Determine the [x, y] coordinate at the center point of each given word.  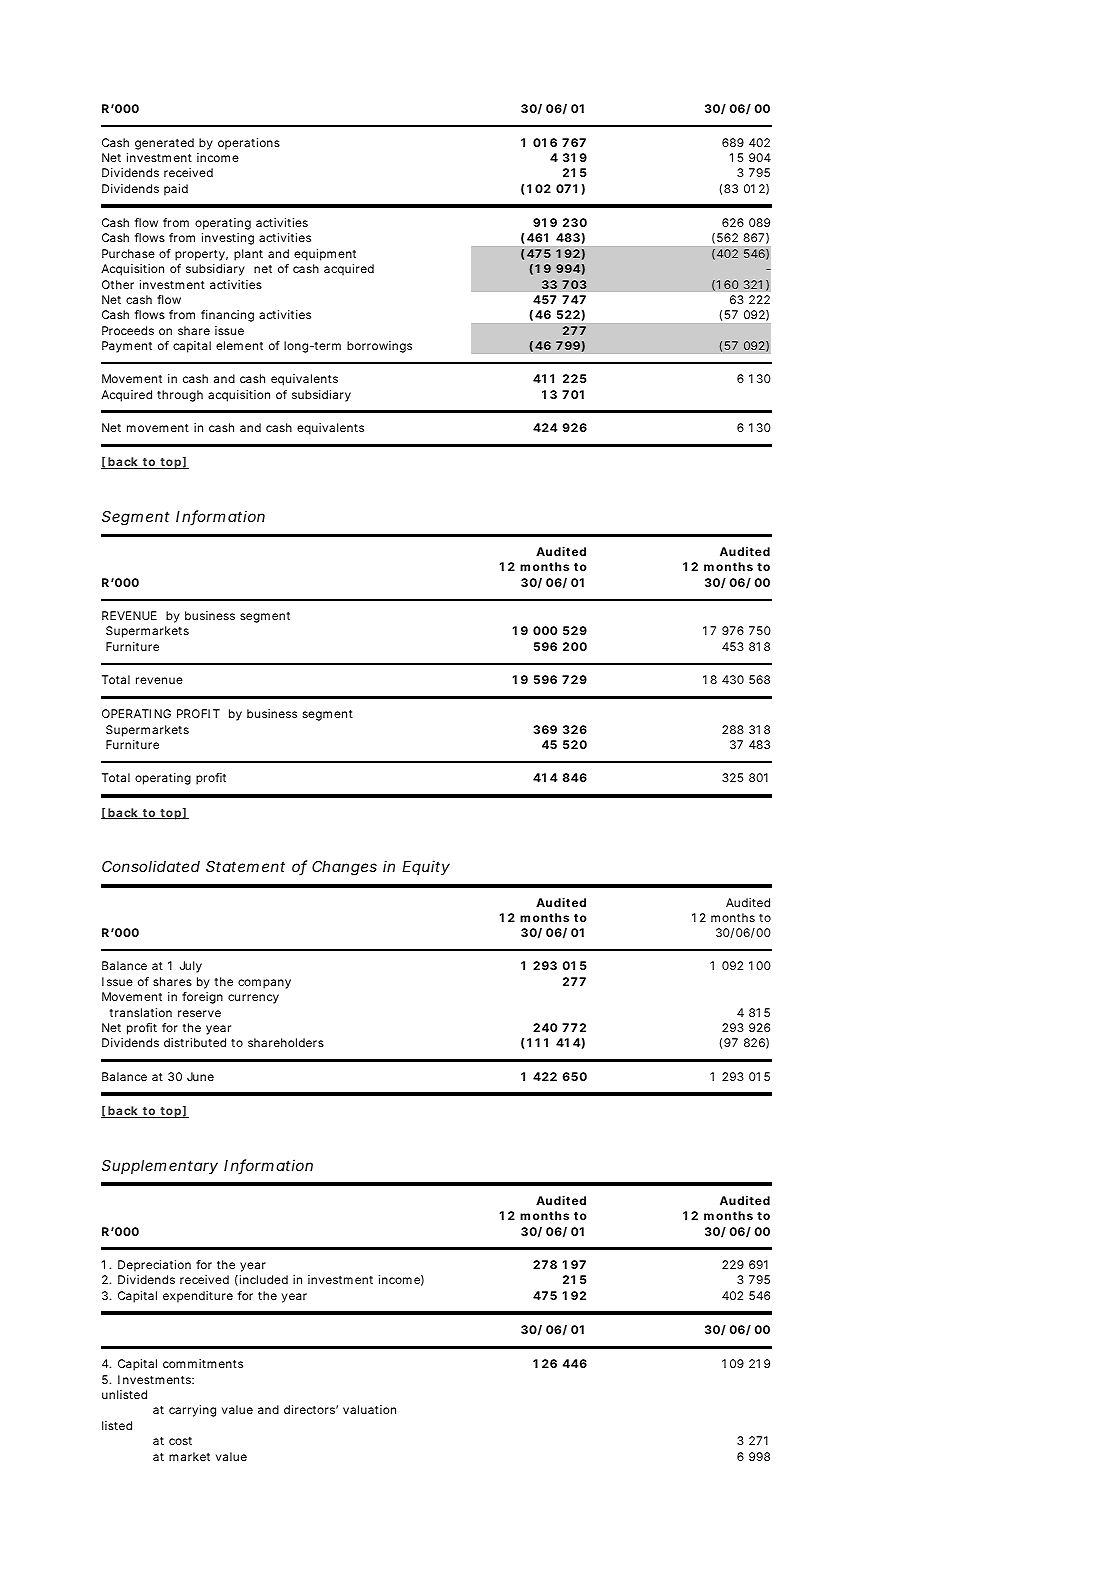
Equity [426, 867]
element [239, 345]
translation [141, 1012]
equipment [325, 255]
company [264, 984]
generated [164, 144]
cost [180, 1441]
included [264, 1279]
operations [249, 144]
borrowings [379, 347]
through [180, 396]
